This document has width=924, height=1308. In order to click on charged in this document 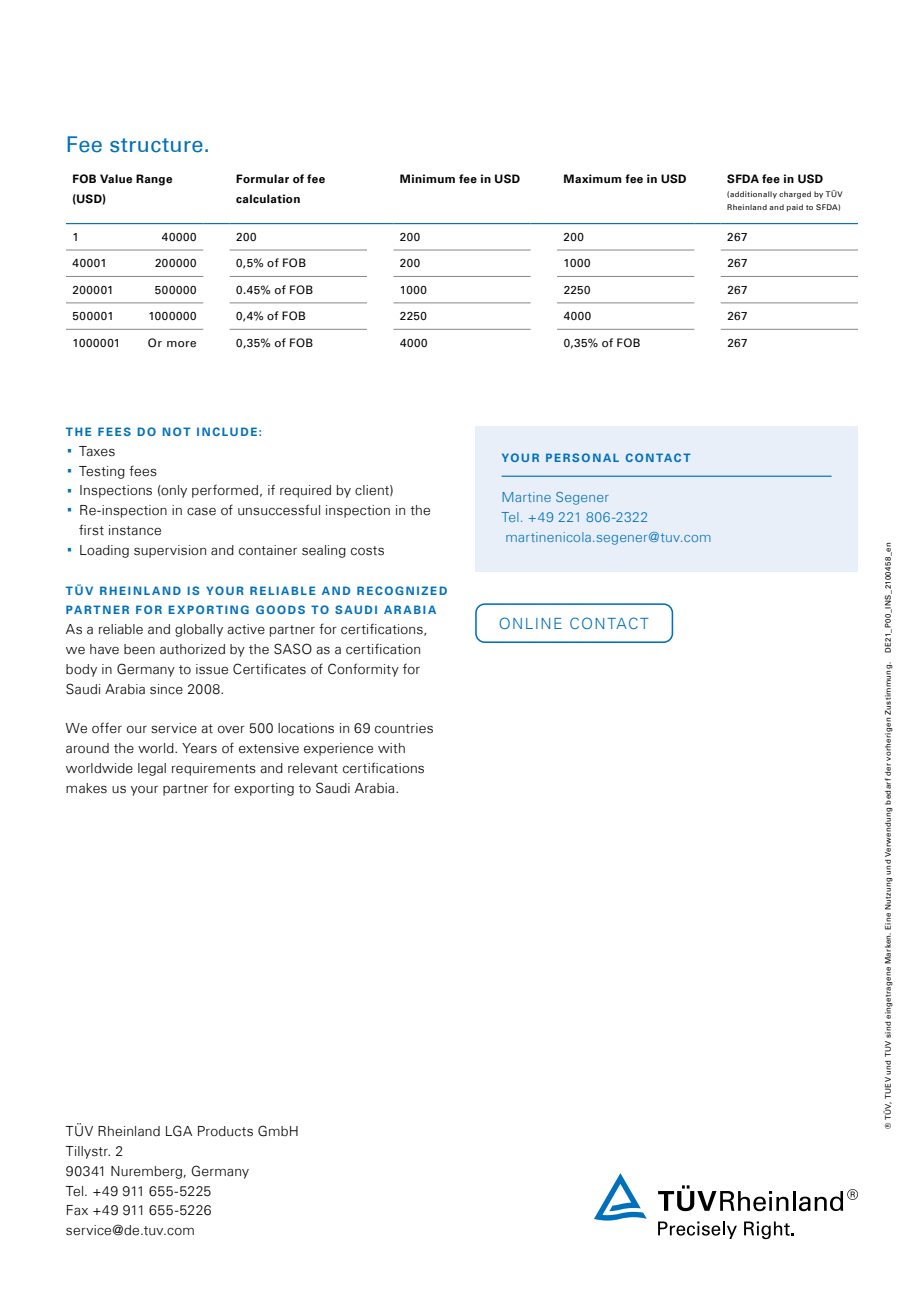, I will do `click(795, 195)`.
